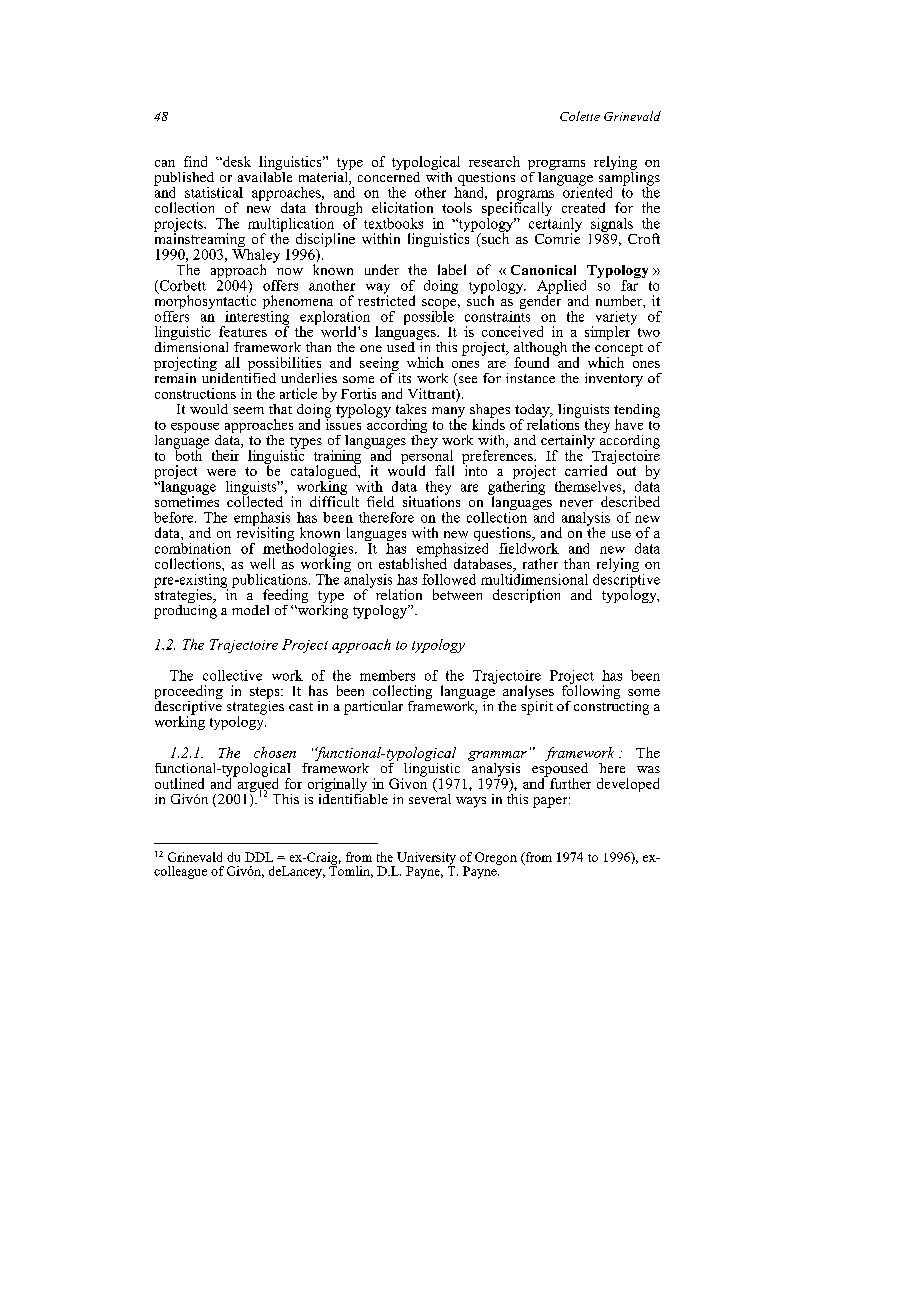 The image size is (924, 1308). I want to click on Colette, so click(580, 116).
